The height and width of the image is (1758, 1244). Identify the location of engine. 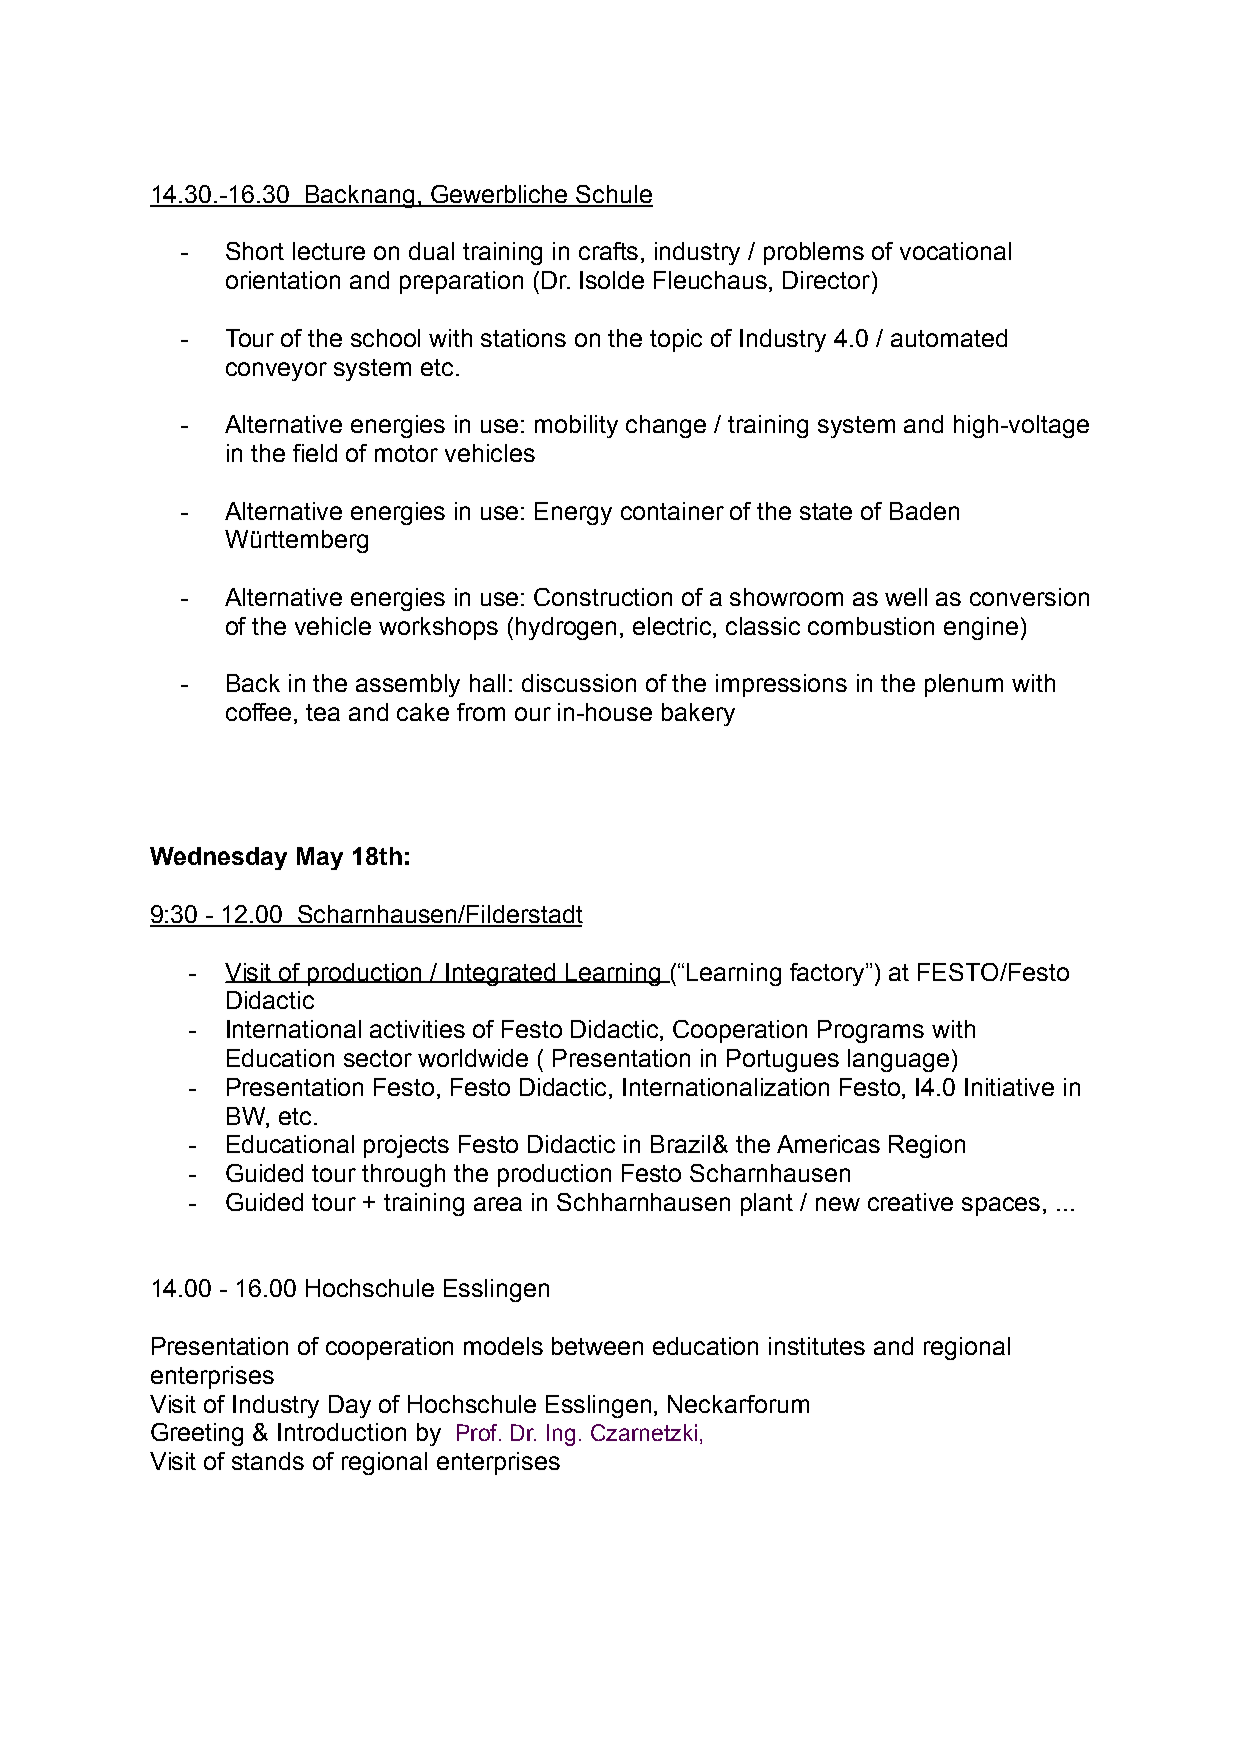
(981, 628).
